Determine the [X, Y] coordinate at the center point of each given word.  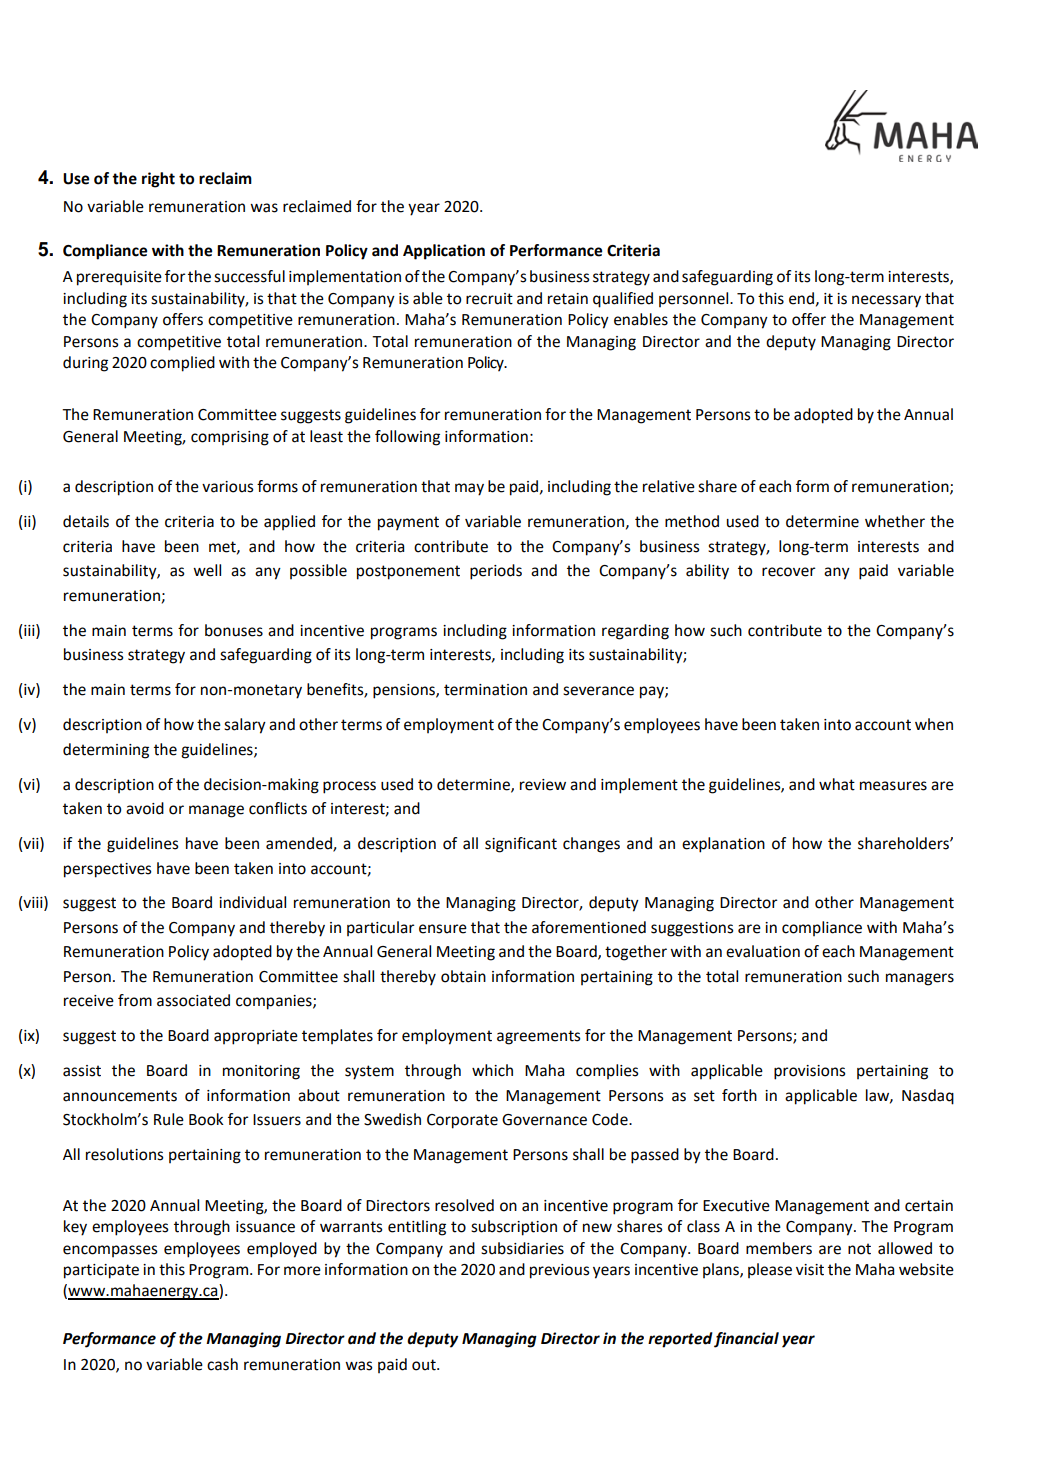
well [207, 570]
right [158, 180]
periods [496, 572]
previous [560, 1271]
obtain [463, 976]
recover [789, 572]
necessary [886, 301]
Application [444, 252]
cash [222, 1364]
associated [193, 1000]
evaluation [763, 951]
